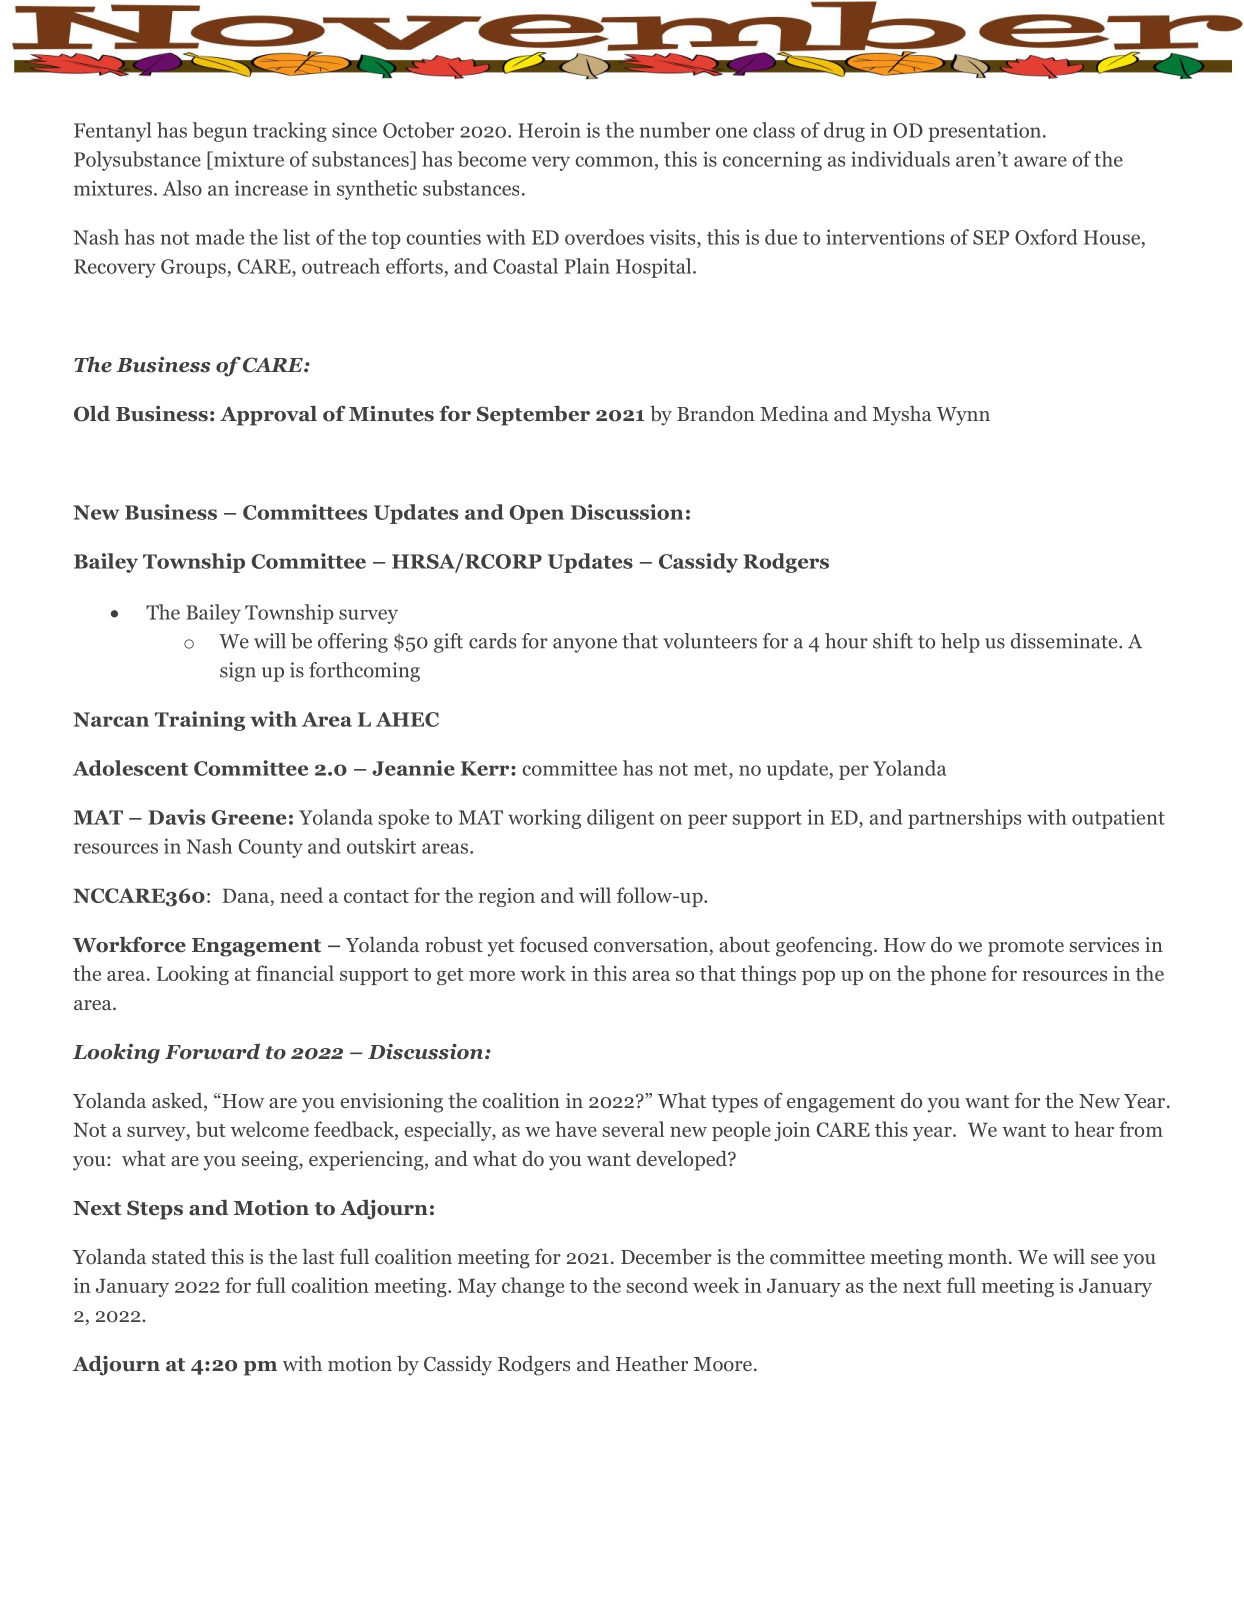 This screenshot has height=1609, width=1244. What do you see at coordinates (182, 188) in the screenshot?
I see `Also` at bounding box center [182, 188].
